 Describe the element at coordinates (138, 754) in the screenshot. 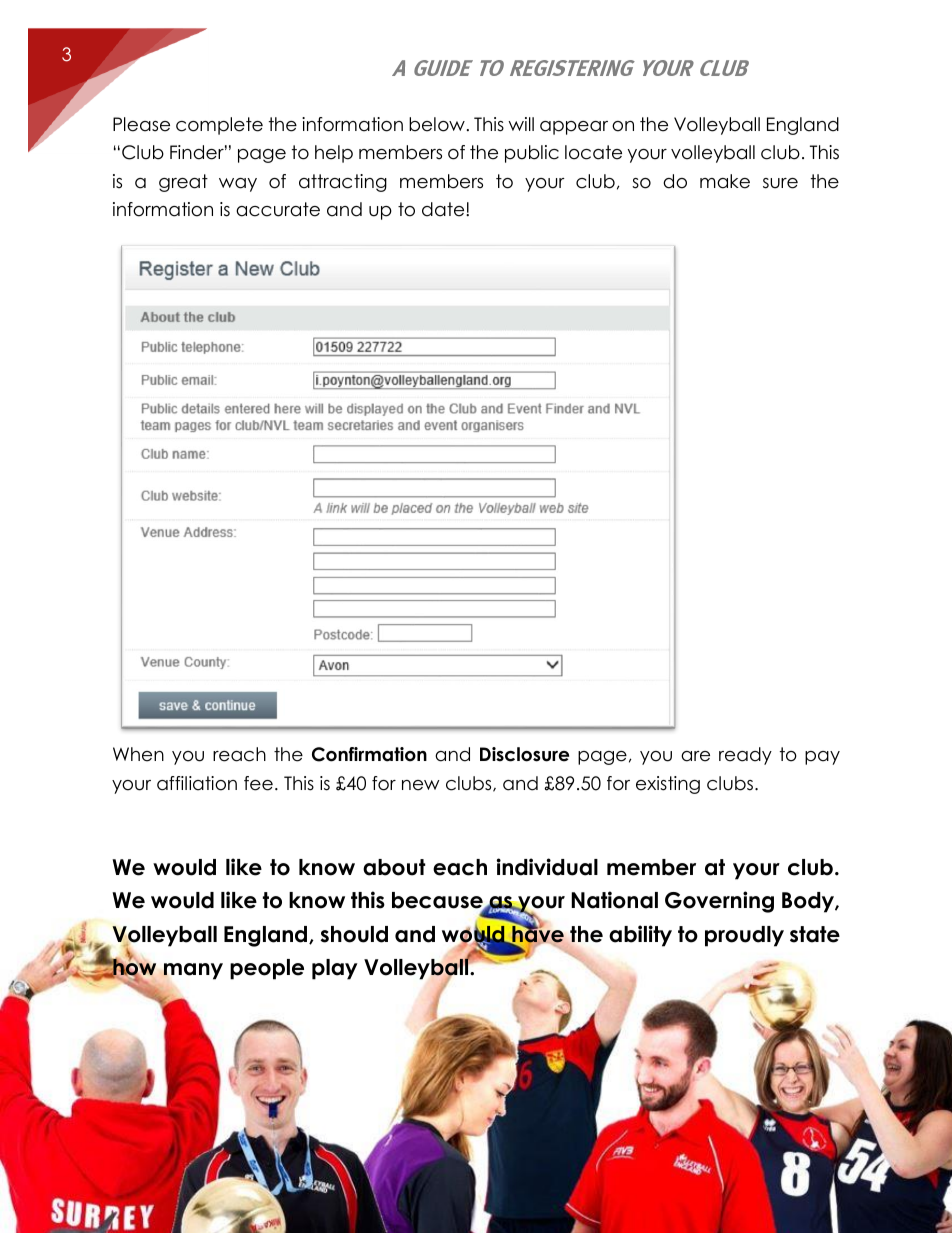

I see `When` at that location.
